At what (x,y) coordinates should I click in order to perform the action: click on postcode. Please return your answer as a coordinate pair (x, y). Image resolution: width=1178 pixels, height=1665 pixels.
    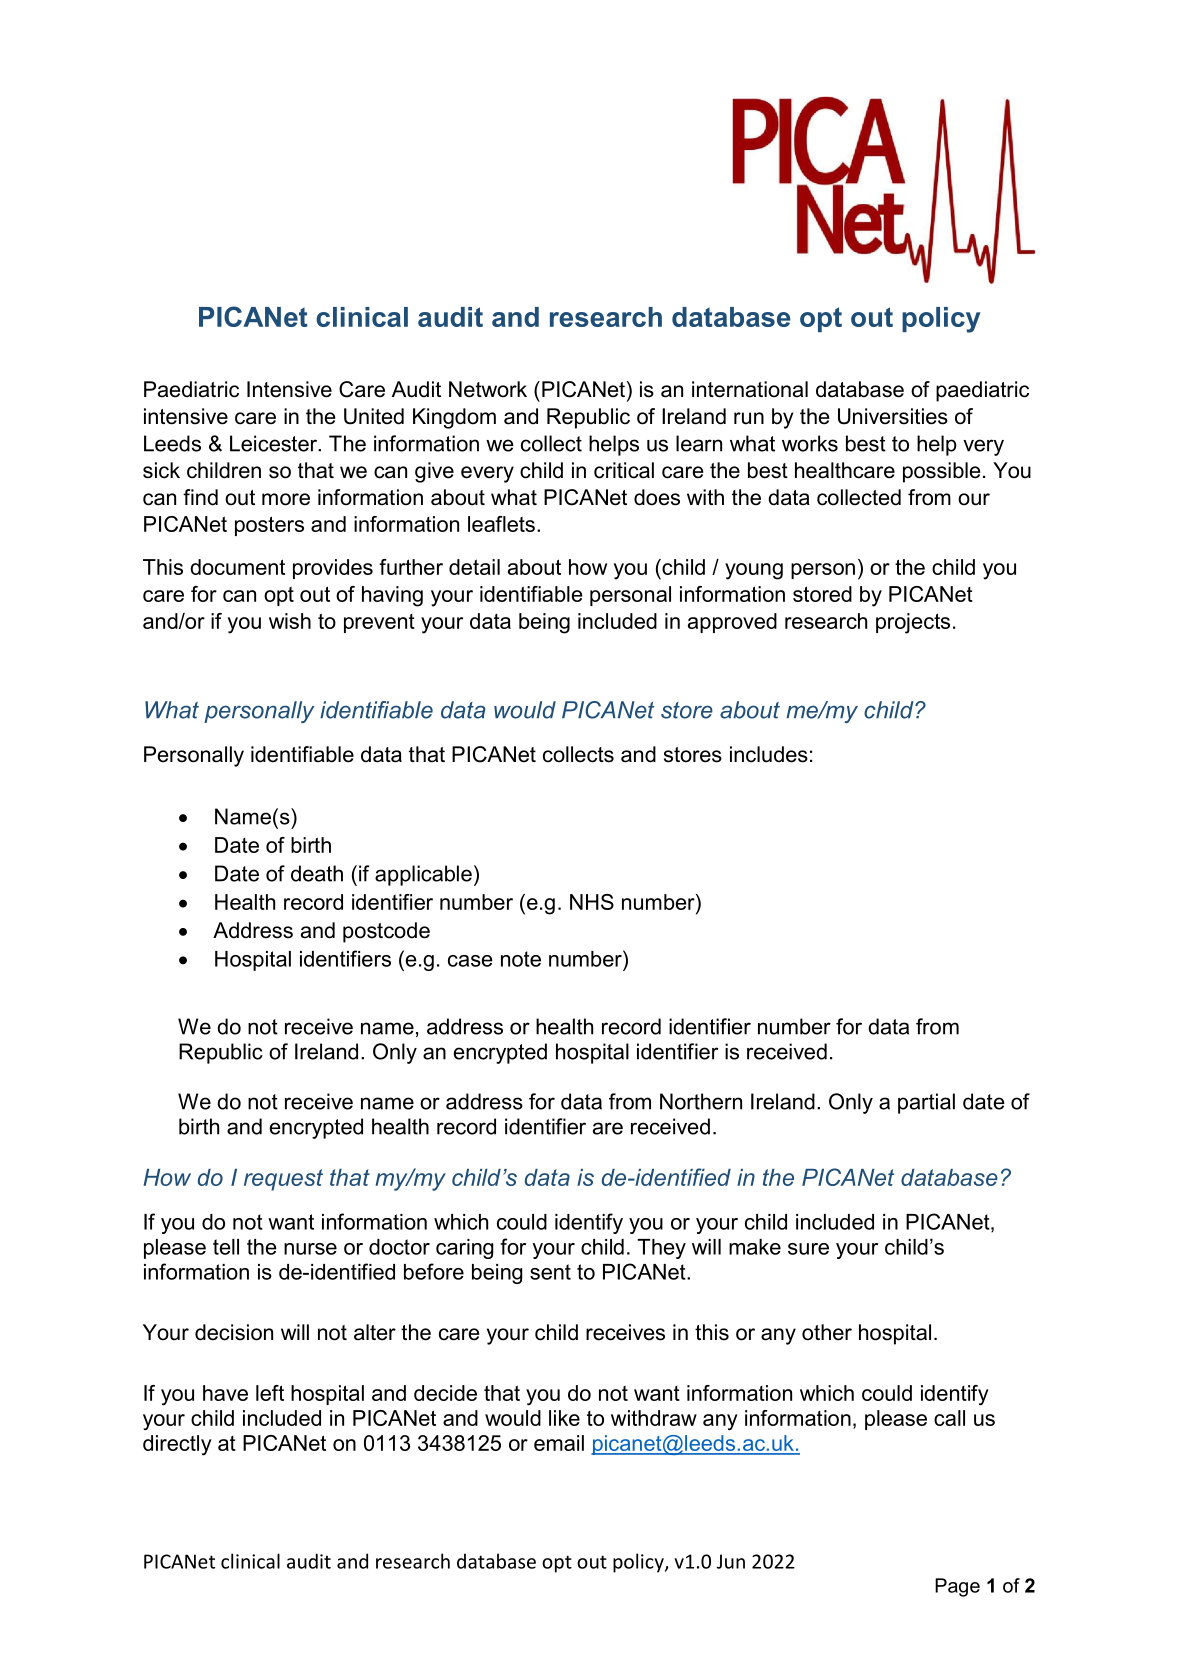
    Looking at the image, I should click on (386, 932).
